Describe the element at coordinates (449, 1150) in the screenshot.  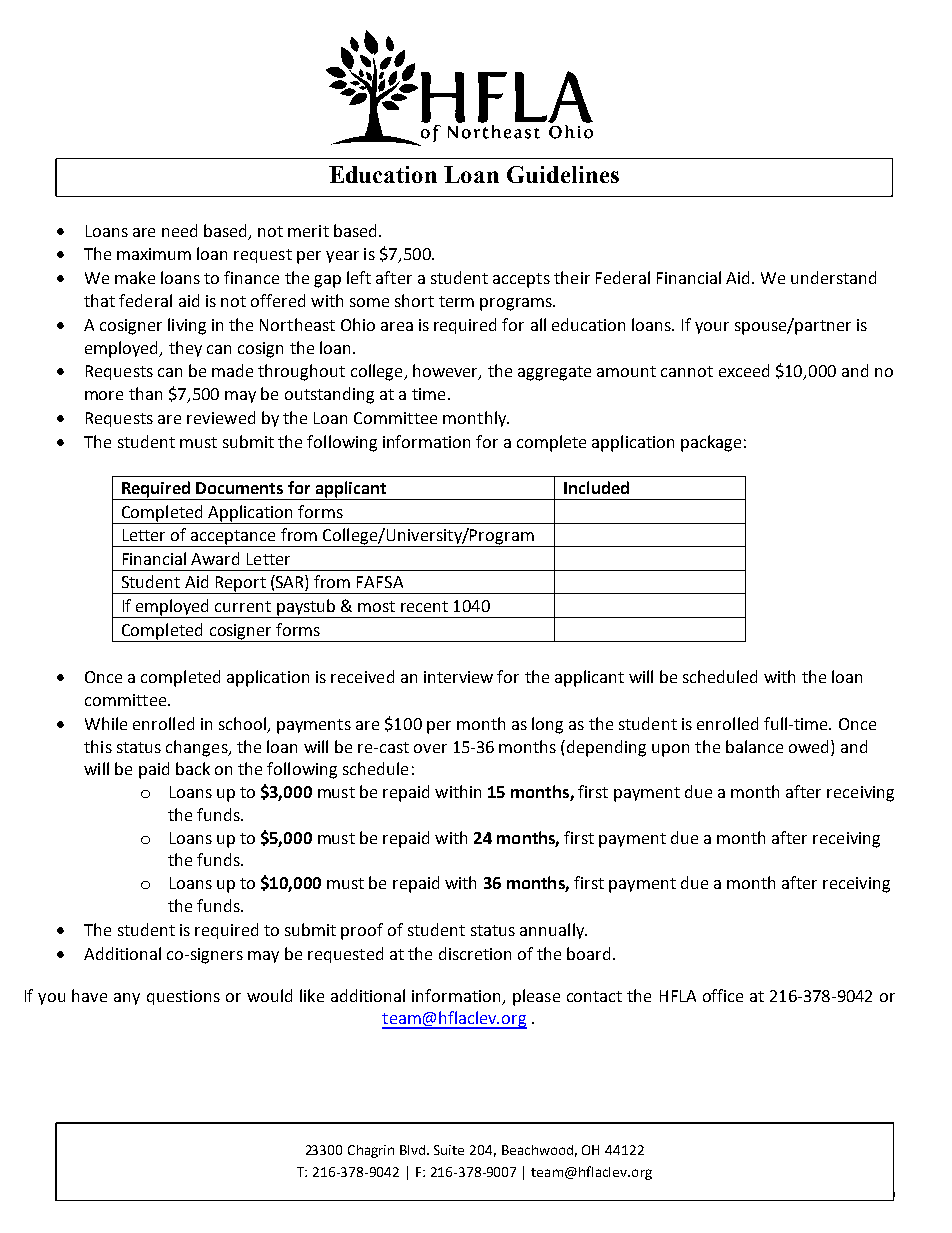
I see `Suite` at that location.
